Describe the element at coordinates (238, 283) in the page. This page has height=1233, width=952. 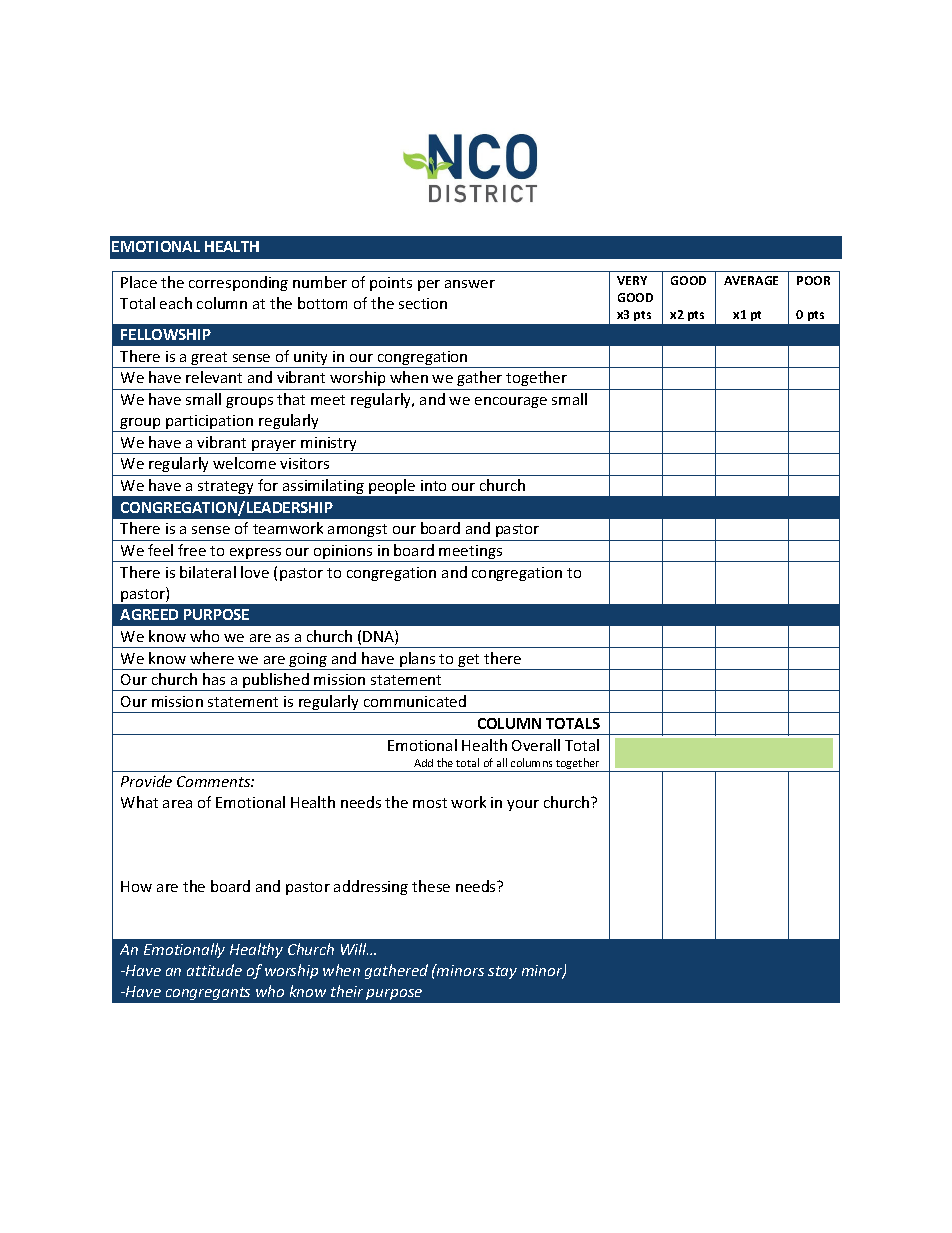
I see `corresponding` at that location.
